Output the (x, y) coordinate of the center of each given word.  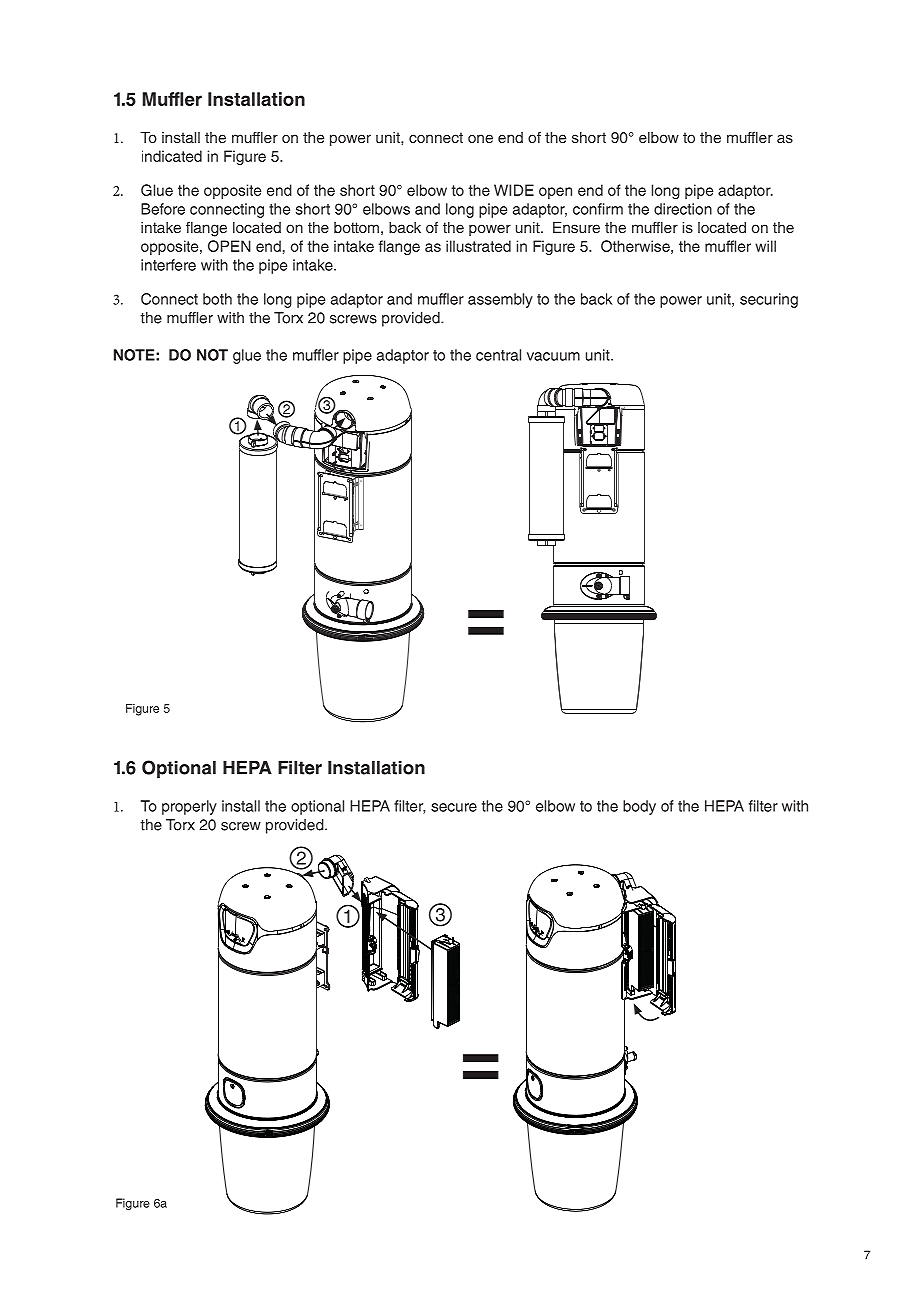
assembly (500, 300)
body (639, 807)
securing (769, 300)
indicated (172, 156)
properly (189, 807)
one (480, 138)
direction (683, 209)
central (498, 355)
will (765, 246)
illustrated (478, 246)
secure (454, 807)
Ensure (576, 227)
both (217, 299)
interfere (168, 265)
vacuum (553, 356)
